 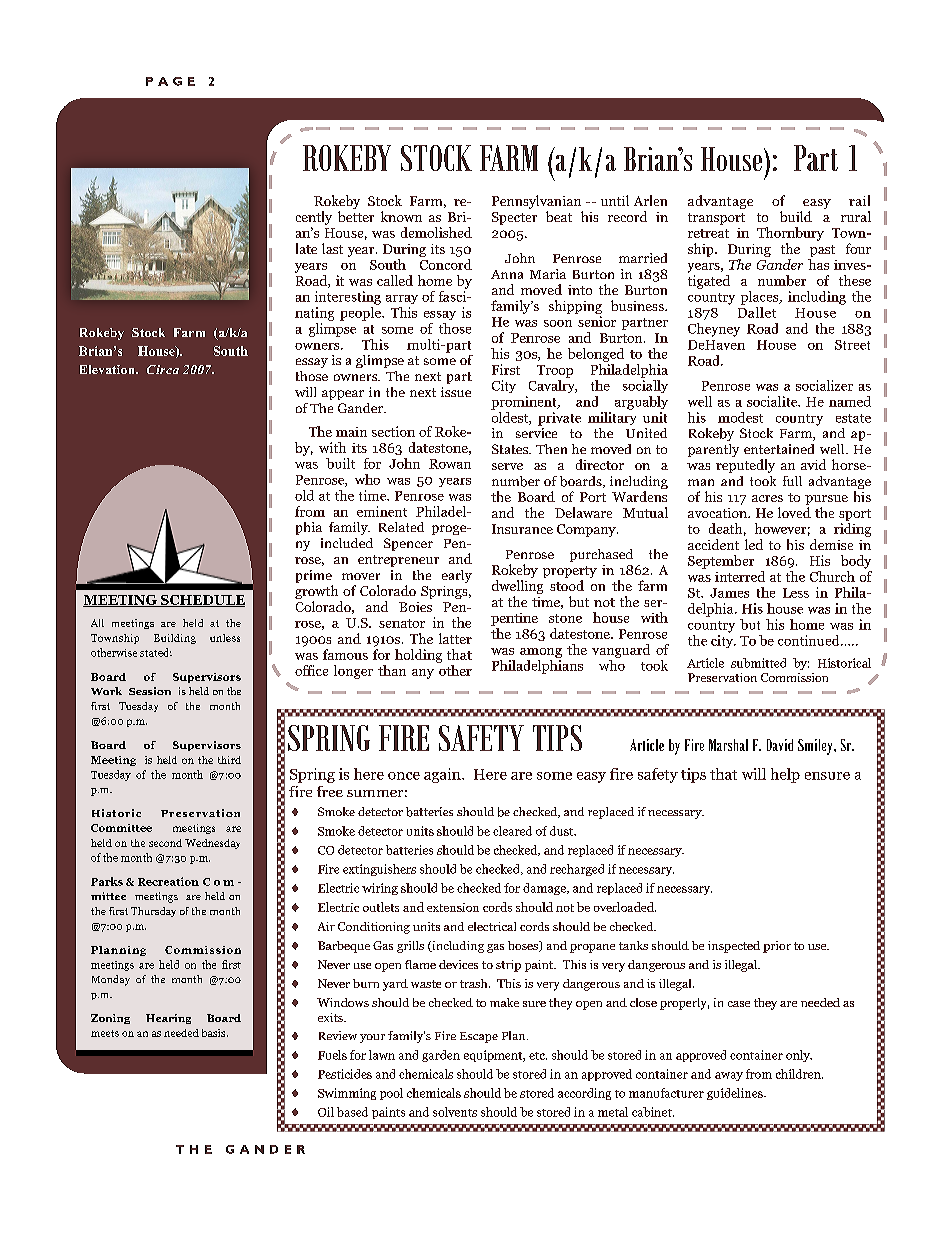 I want to click on extension, so click(x=453, y=907).
